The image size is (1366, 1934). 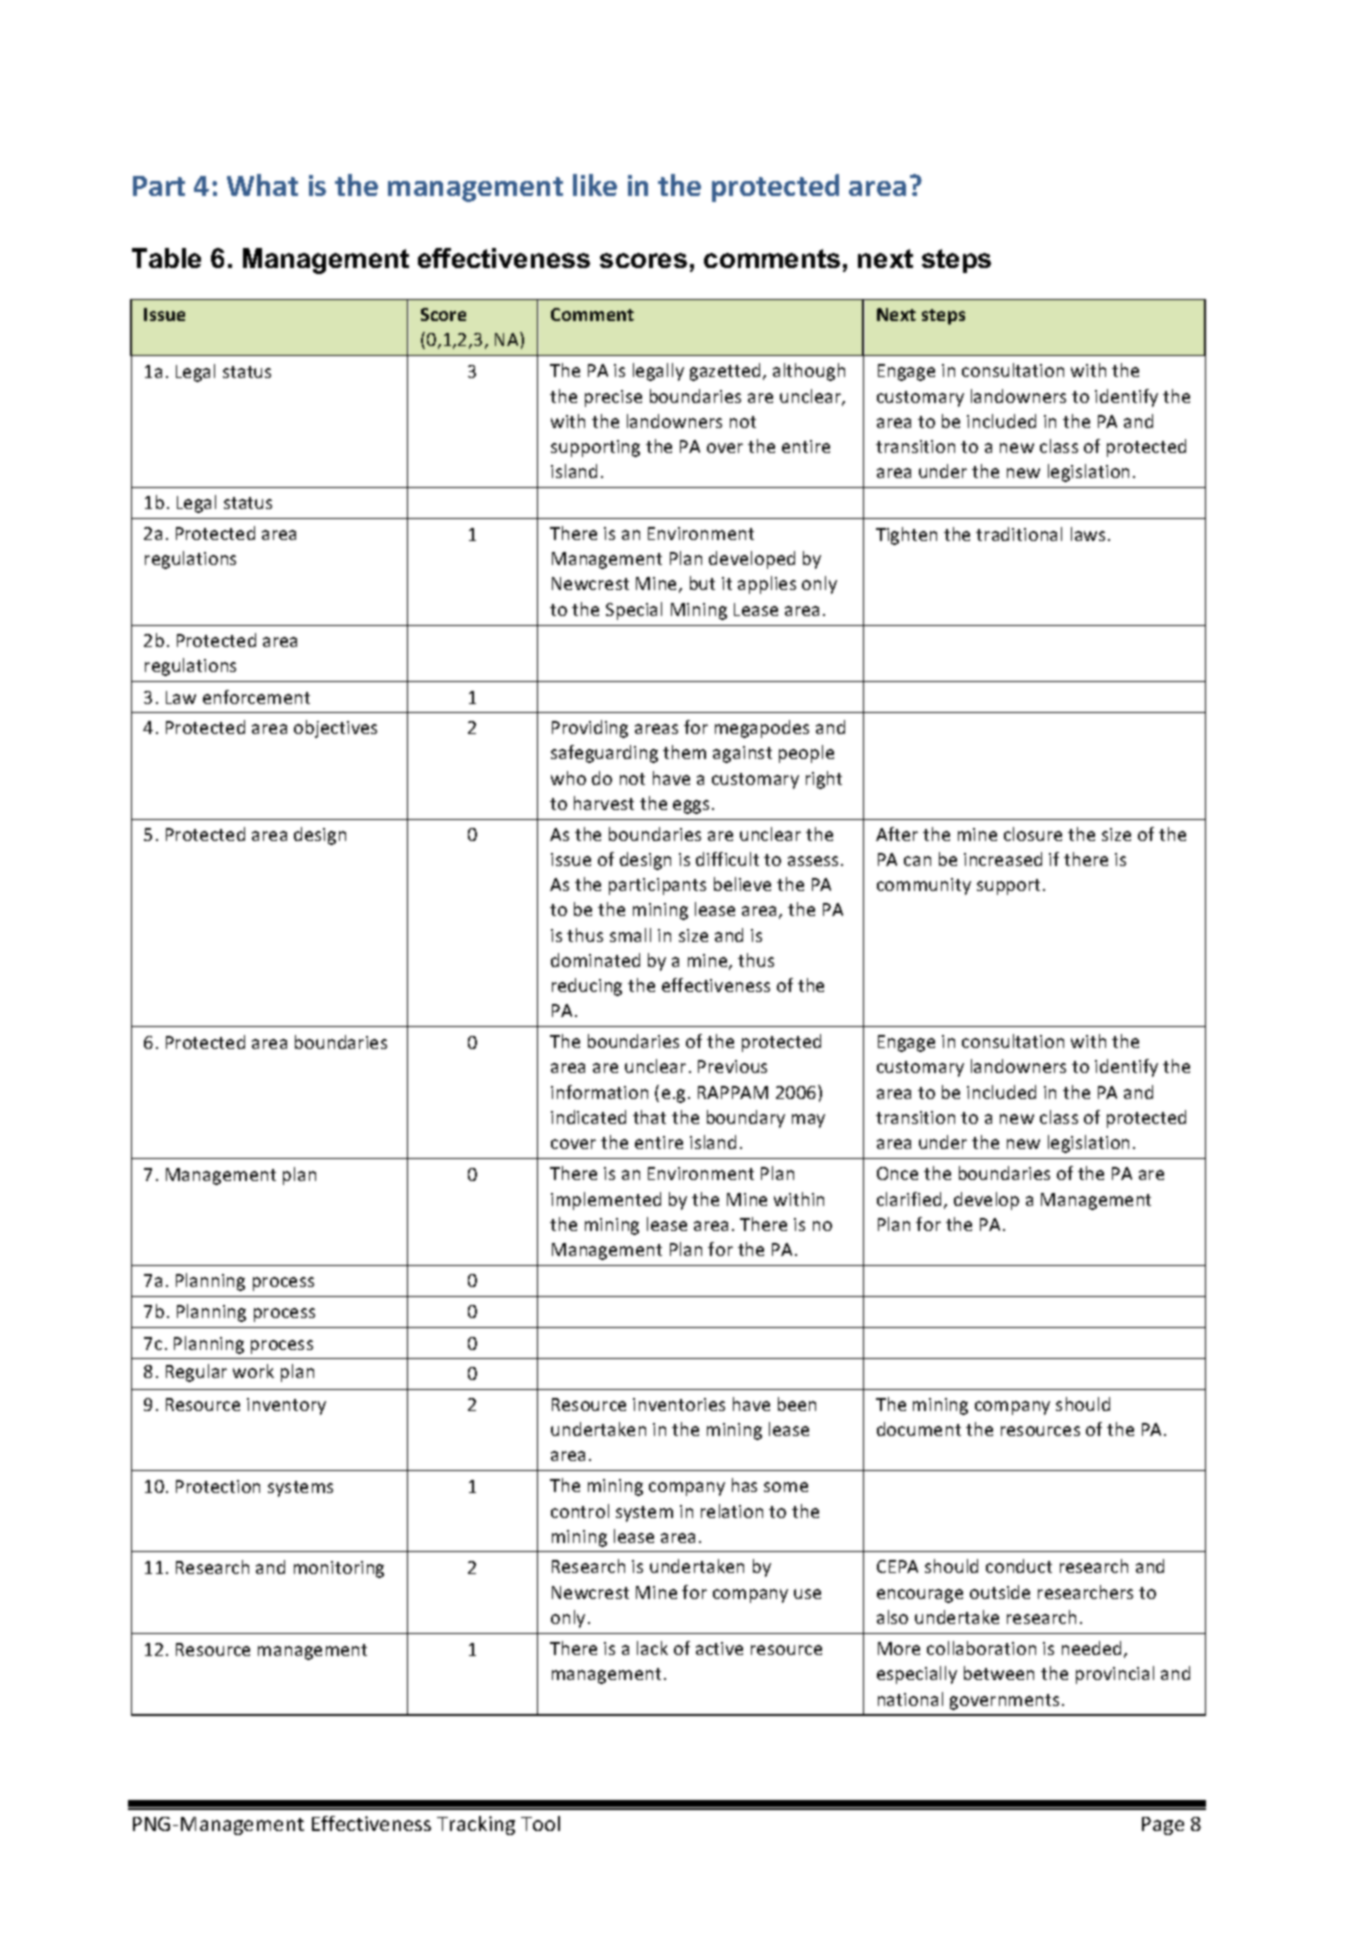 I want to click on Tracking, so click(x=476, y=1825).
